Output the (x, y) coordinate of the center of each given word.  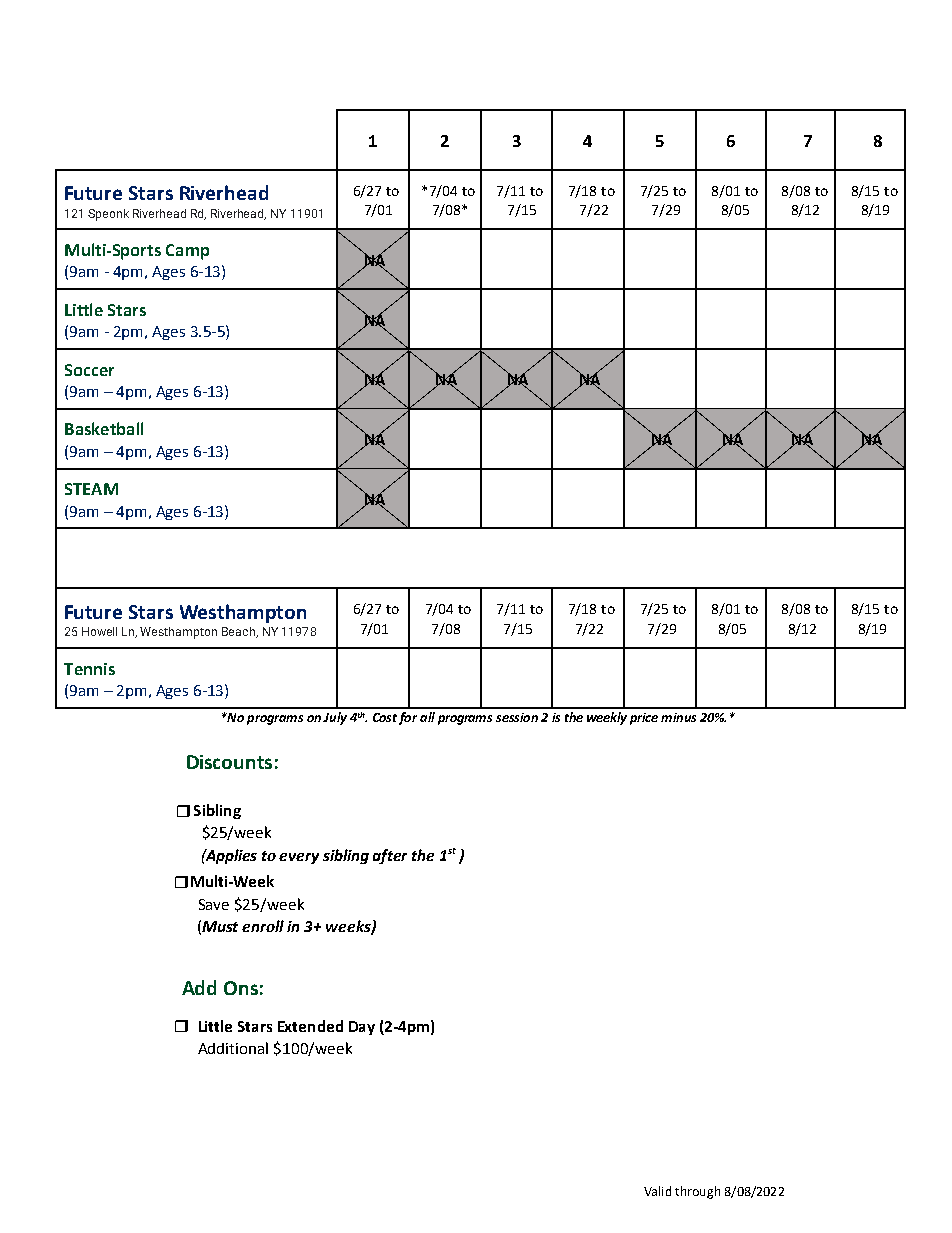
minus (678, 717)
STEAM (91, 489)
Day (362, 1028)
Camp (187, 252)
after (390, 856)
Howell (99, 631)
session (517, 717)
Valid (657, 1191)
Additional (233, 1048)
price (644, 719)
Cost (385, 717)
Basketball (104, 428)
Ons (241, 988)
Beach (240, 632)
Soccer (89, 370)
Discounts (229, 762)
